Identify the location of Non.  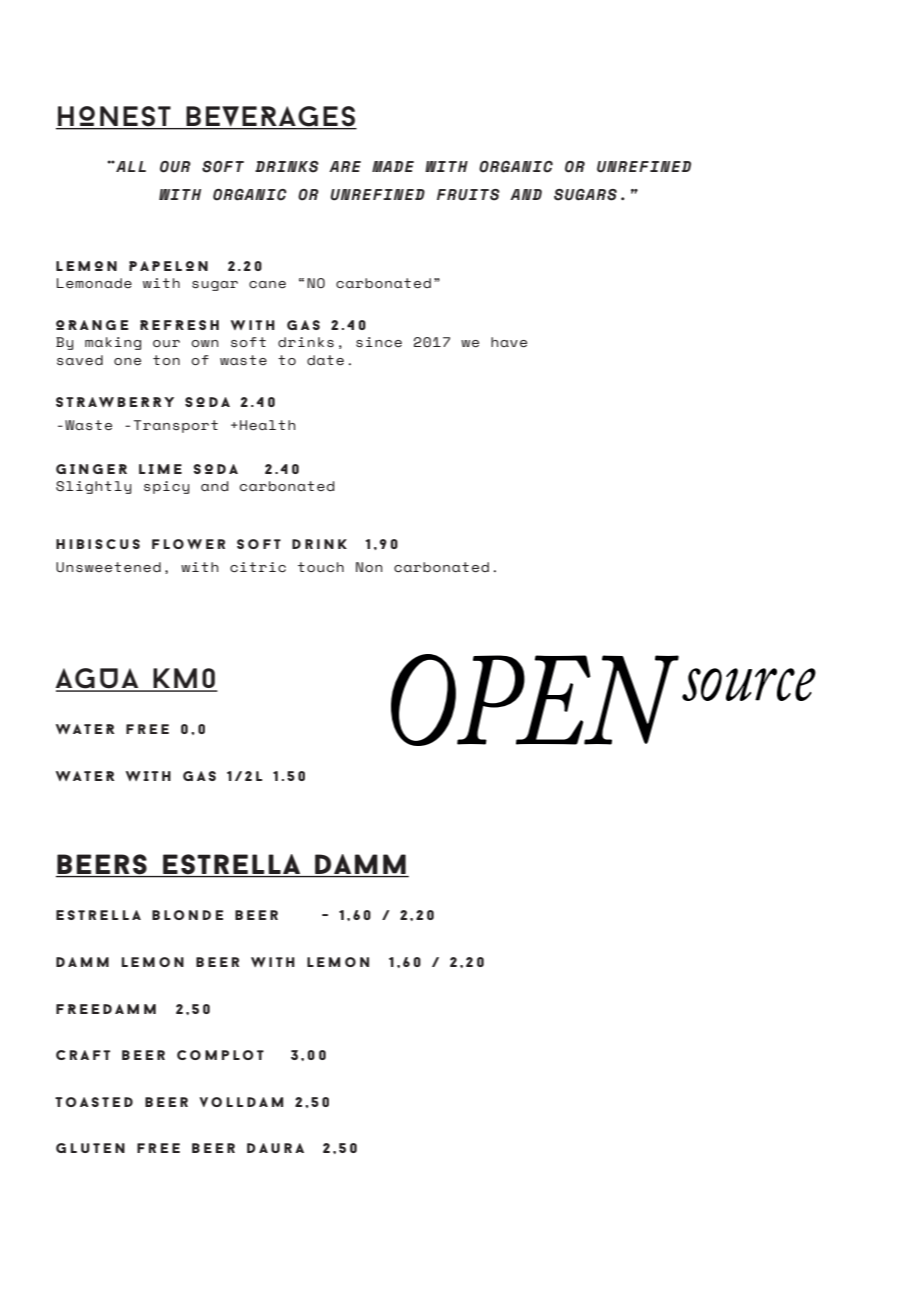
(369, 567).
